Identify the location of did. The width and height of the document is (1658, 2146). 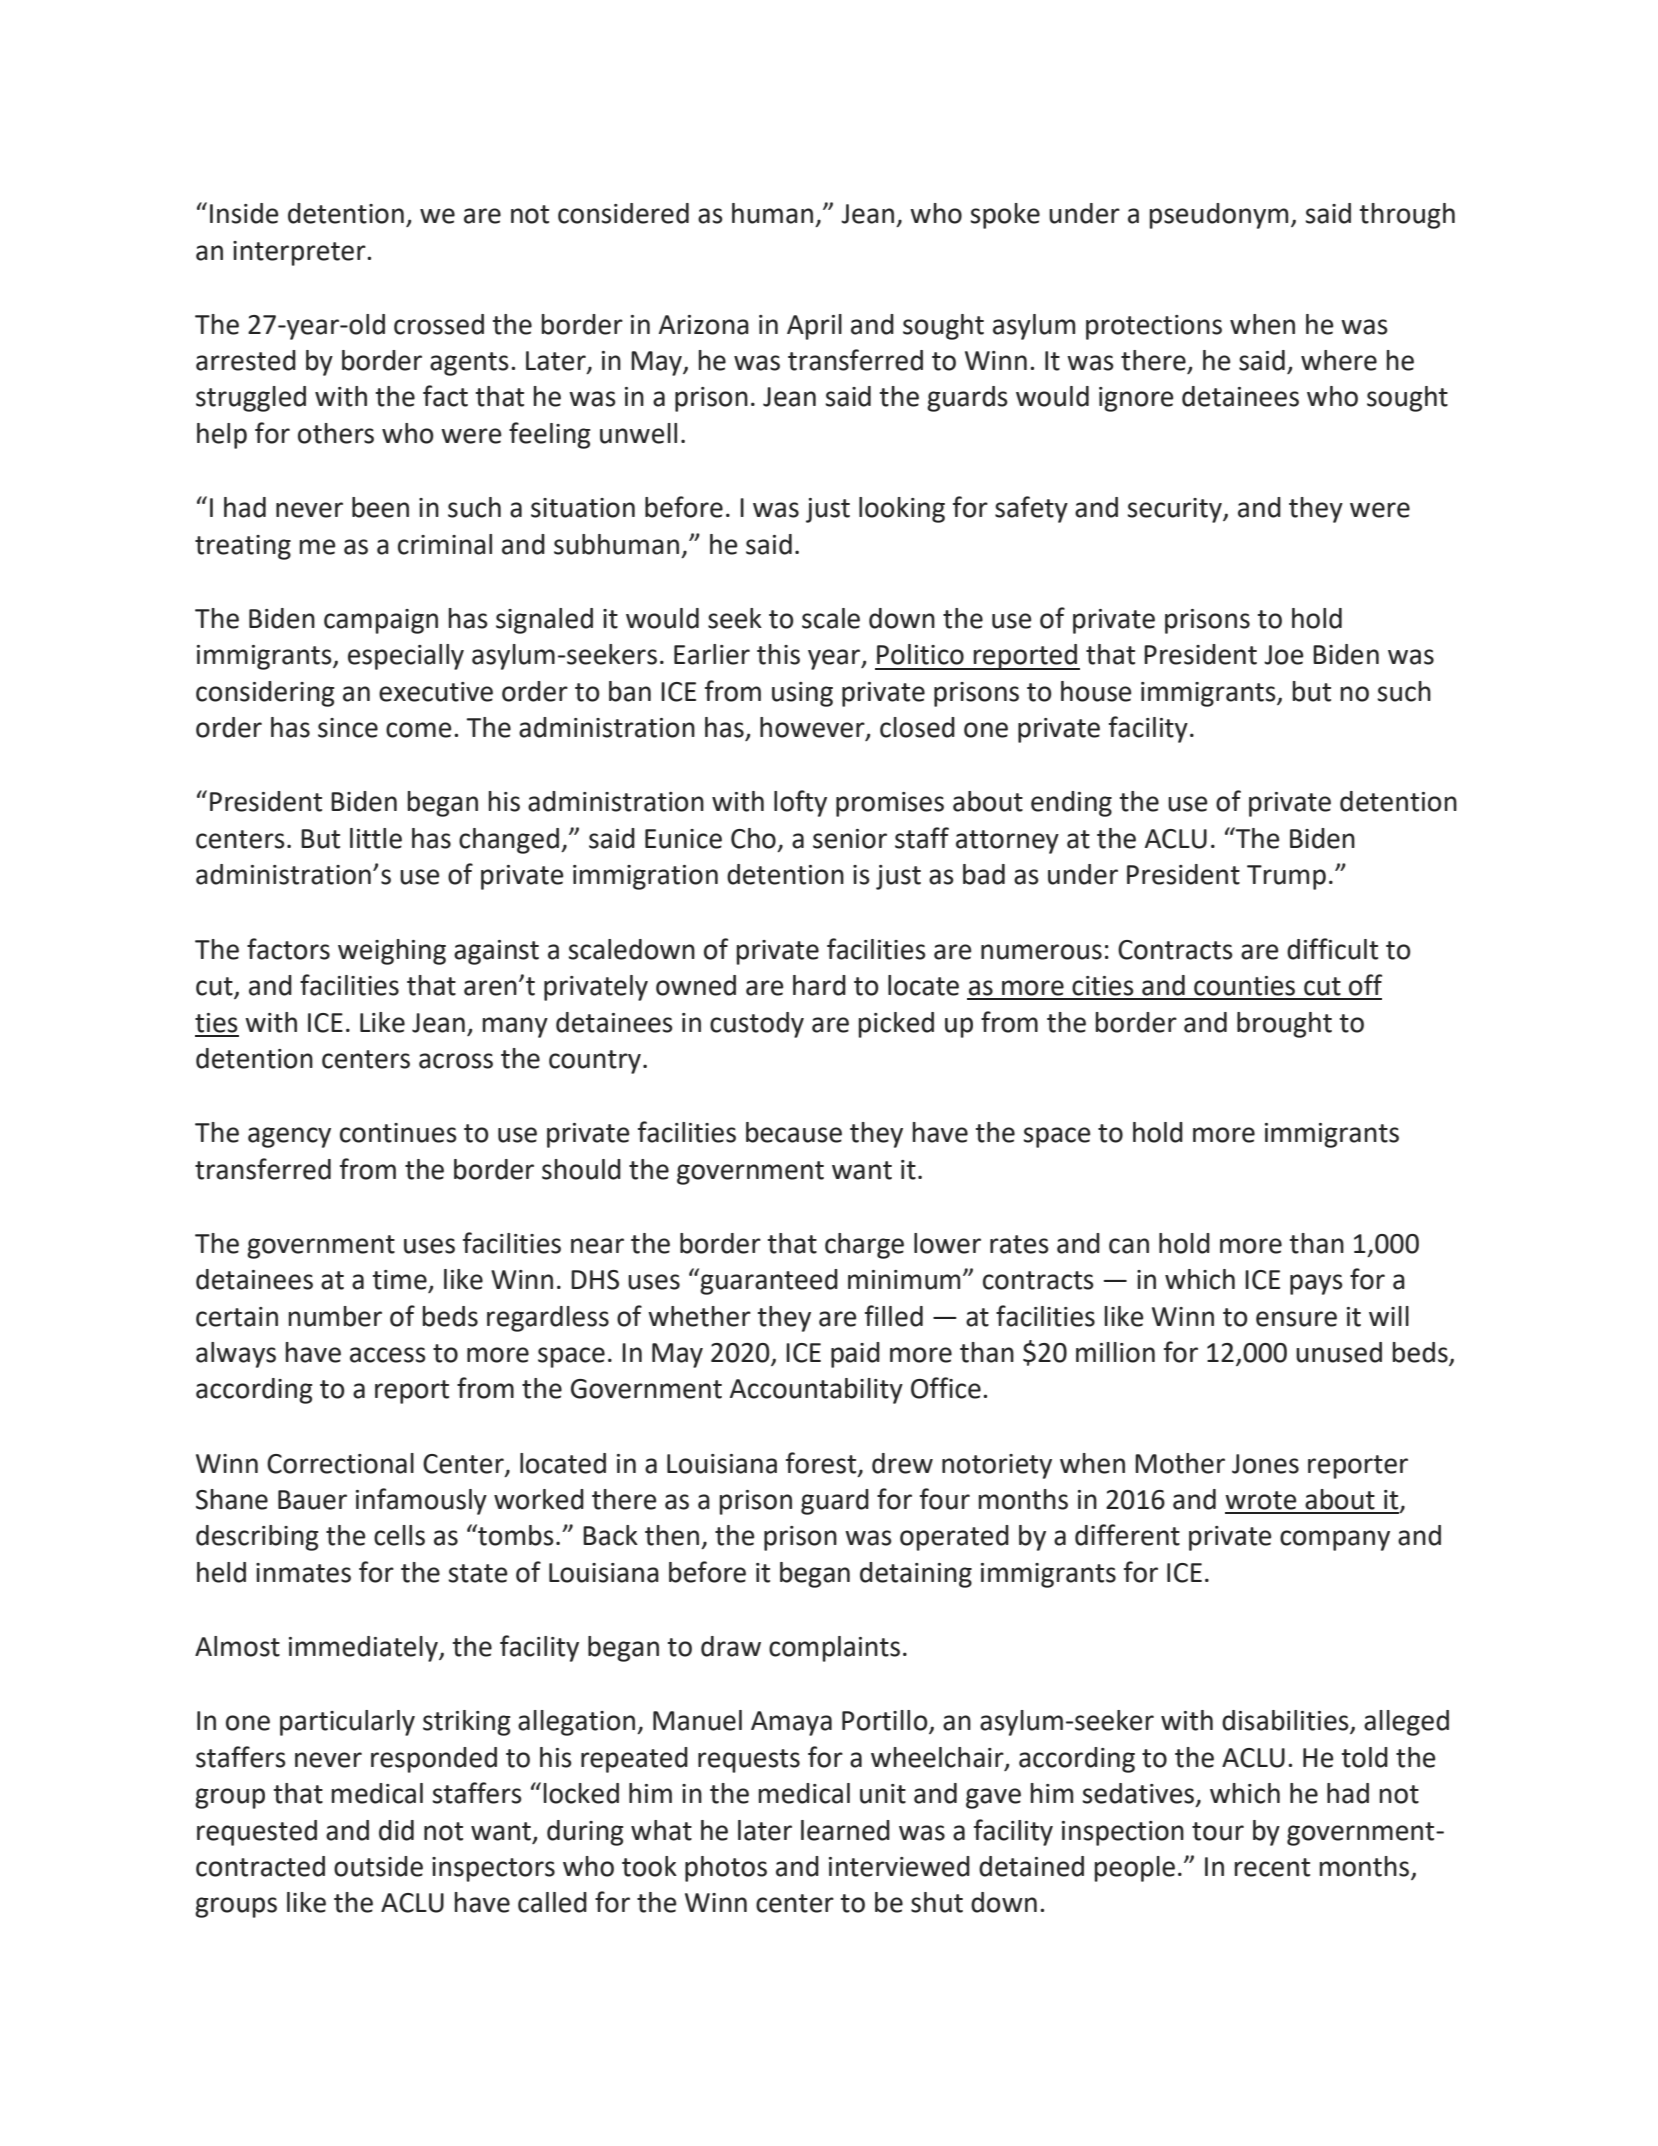
(396, 1830).
